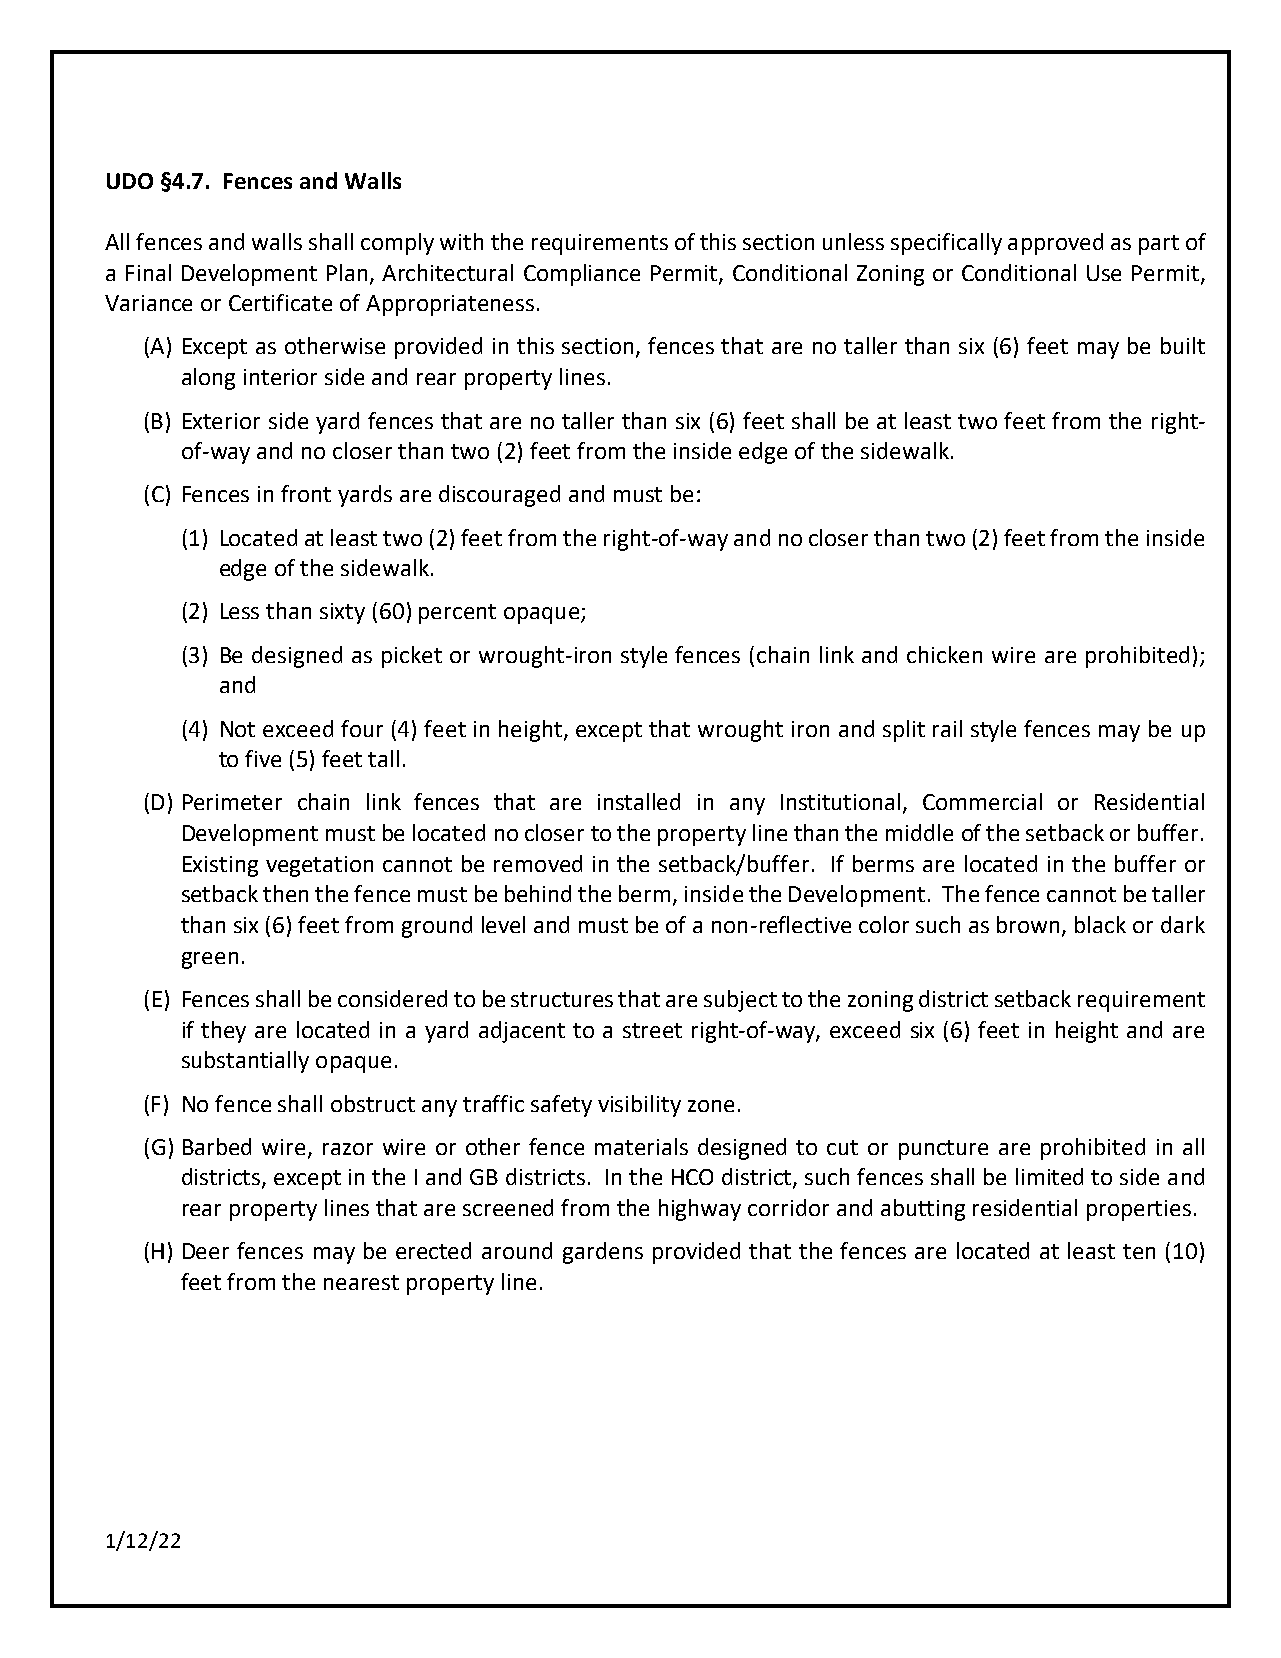  Describe the element at coordinates (840, 801) in the document. I see `Institutional` at that location.
